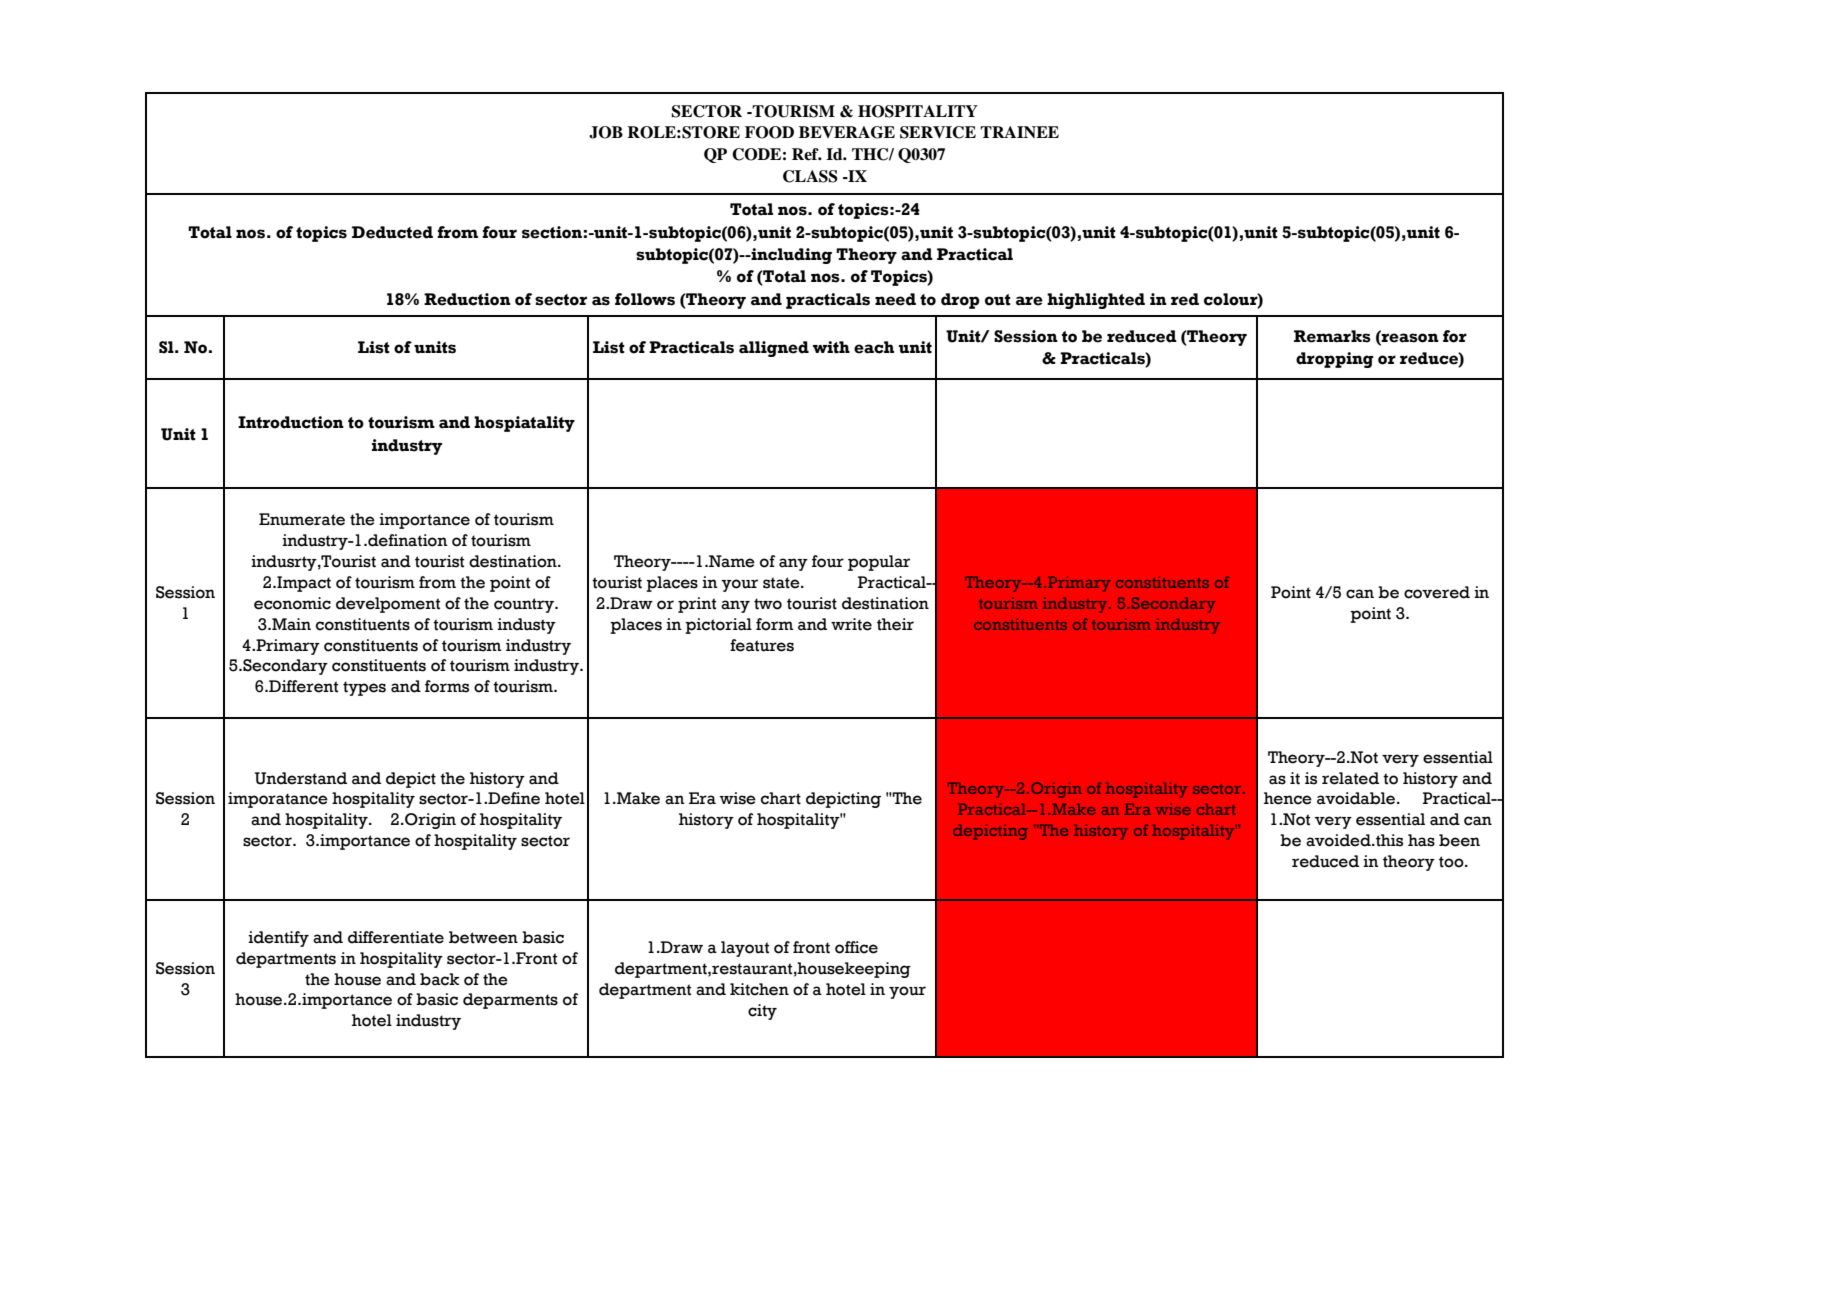  I want to click on JOB, so click(606, 132).
